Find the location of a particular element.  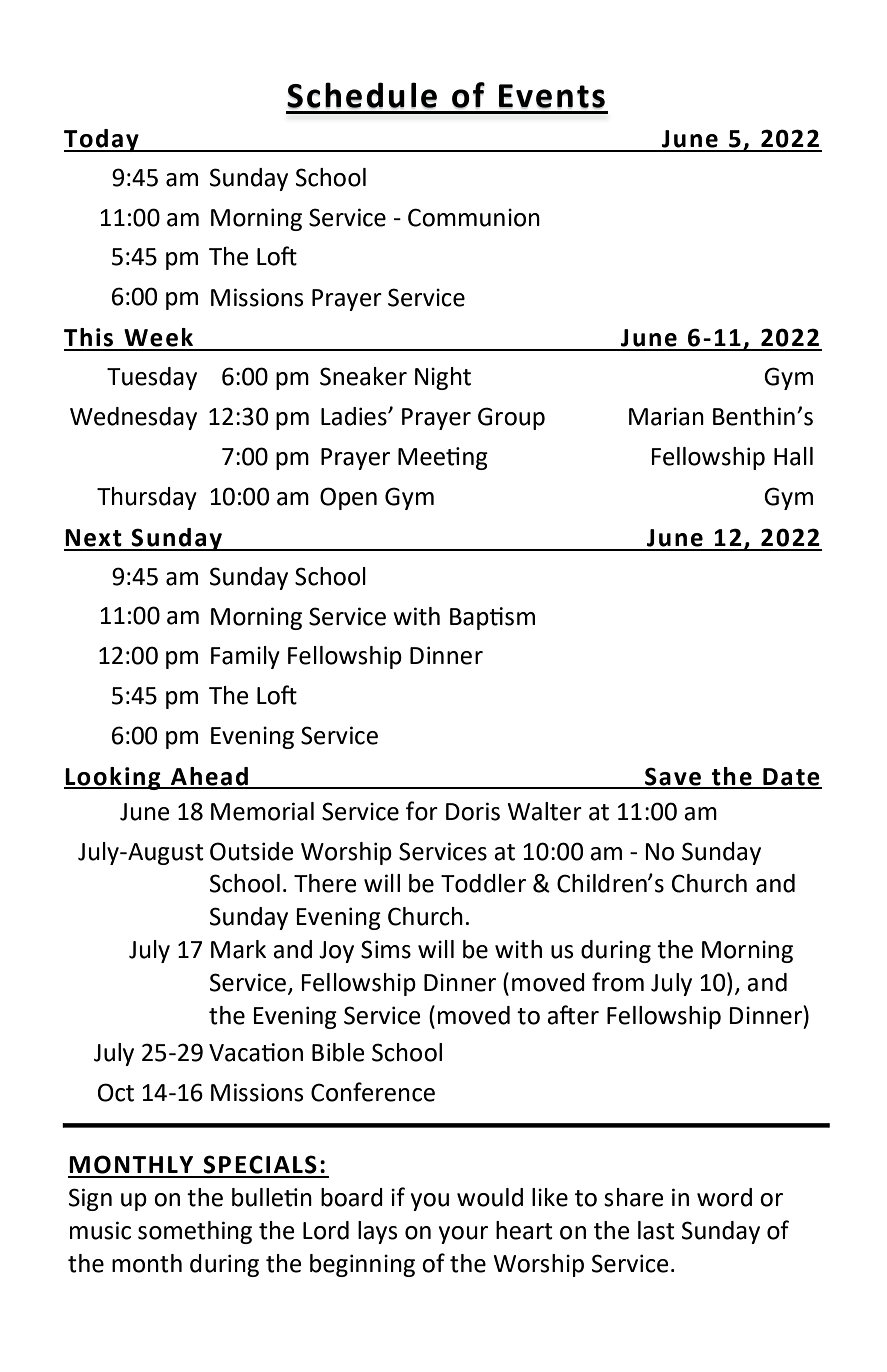

Outside is located at coordinates (252, 851).
